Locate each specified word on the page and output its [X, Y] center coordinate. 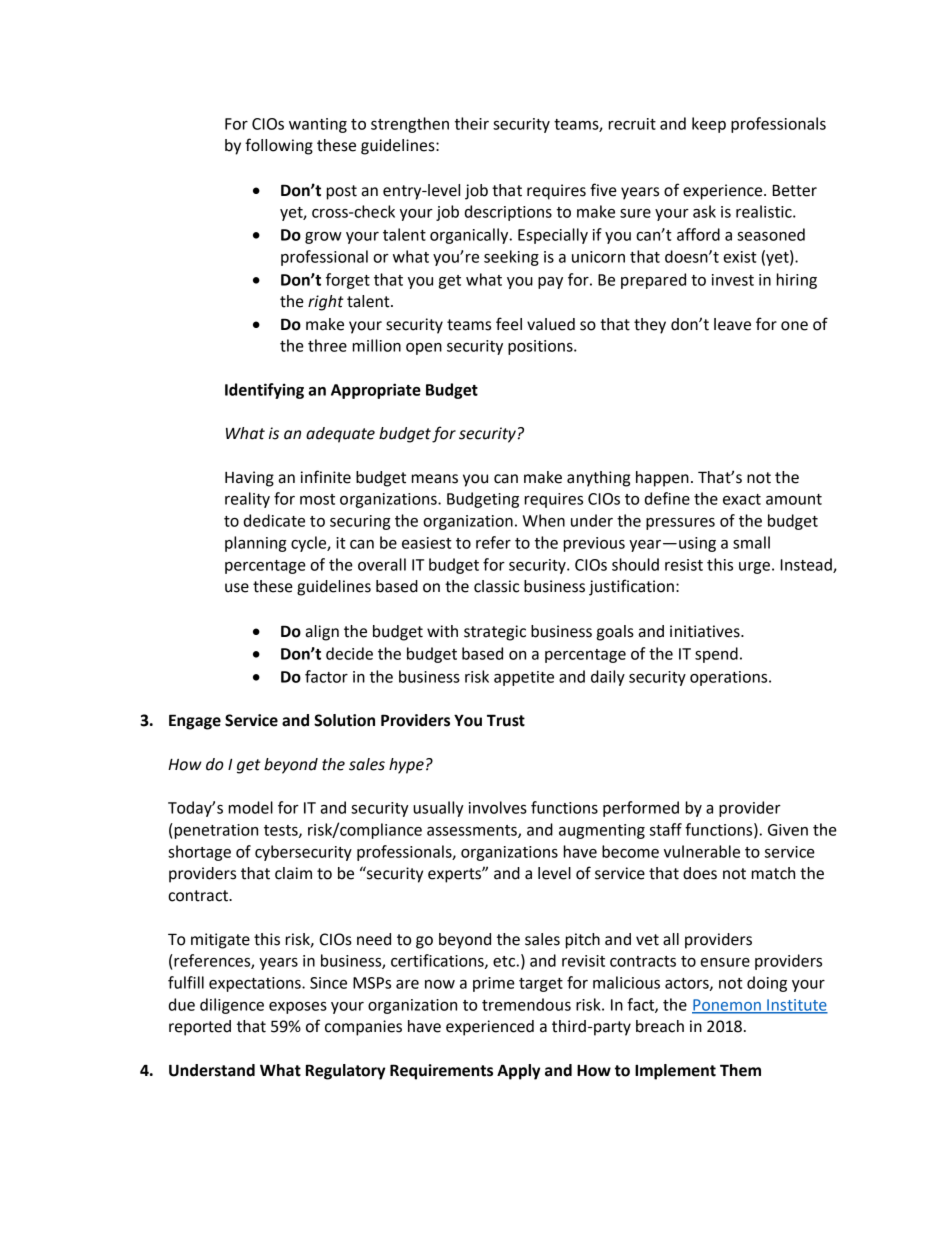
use [237, 588]
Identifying [264, 391]
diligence [232, 1006]
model [251, 807]
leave [732, 324]
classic [496, 586]
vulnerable [702, 851]
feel [509, 324]
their [472, 123]
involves [498, 807]
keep [709, 125]
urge [754, 568]
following [279, 146]
